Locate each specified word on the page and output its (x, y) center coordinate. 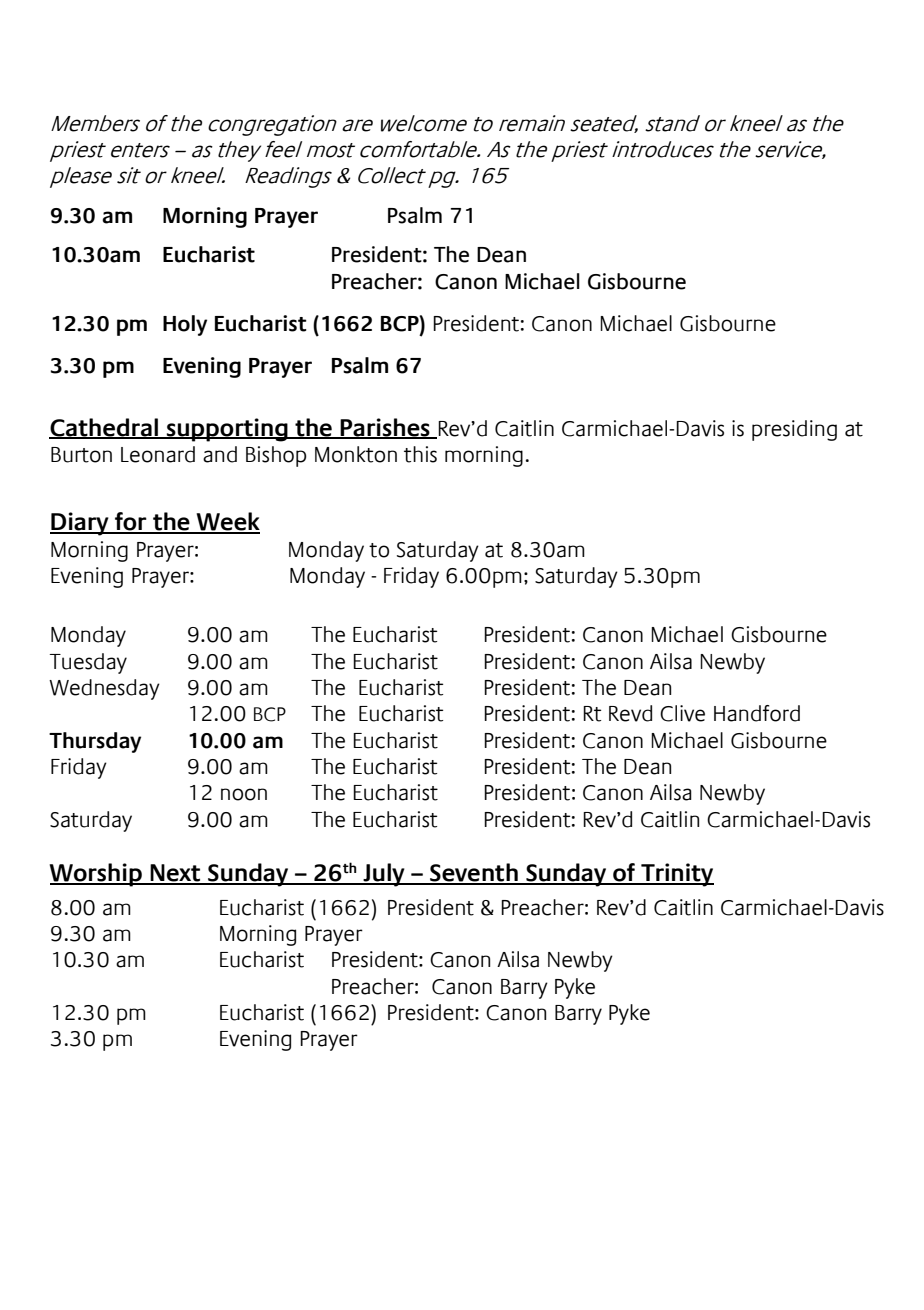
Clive (682, 713)
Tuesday (88, 663)
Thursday (95, 742)
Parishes (385, 428)
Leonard (158, 454)
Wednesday (104, 689)
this (420, 454)
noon (244, 794)
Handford (757, 713)
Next (175, 874)
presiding (794, 430)
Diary (80, 524)
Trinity (676, 875)
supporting (227, 430)
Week (227, 522)
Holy (185, 325)
